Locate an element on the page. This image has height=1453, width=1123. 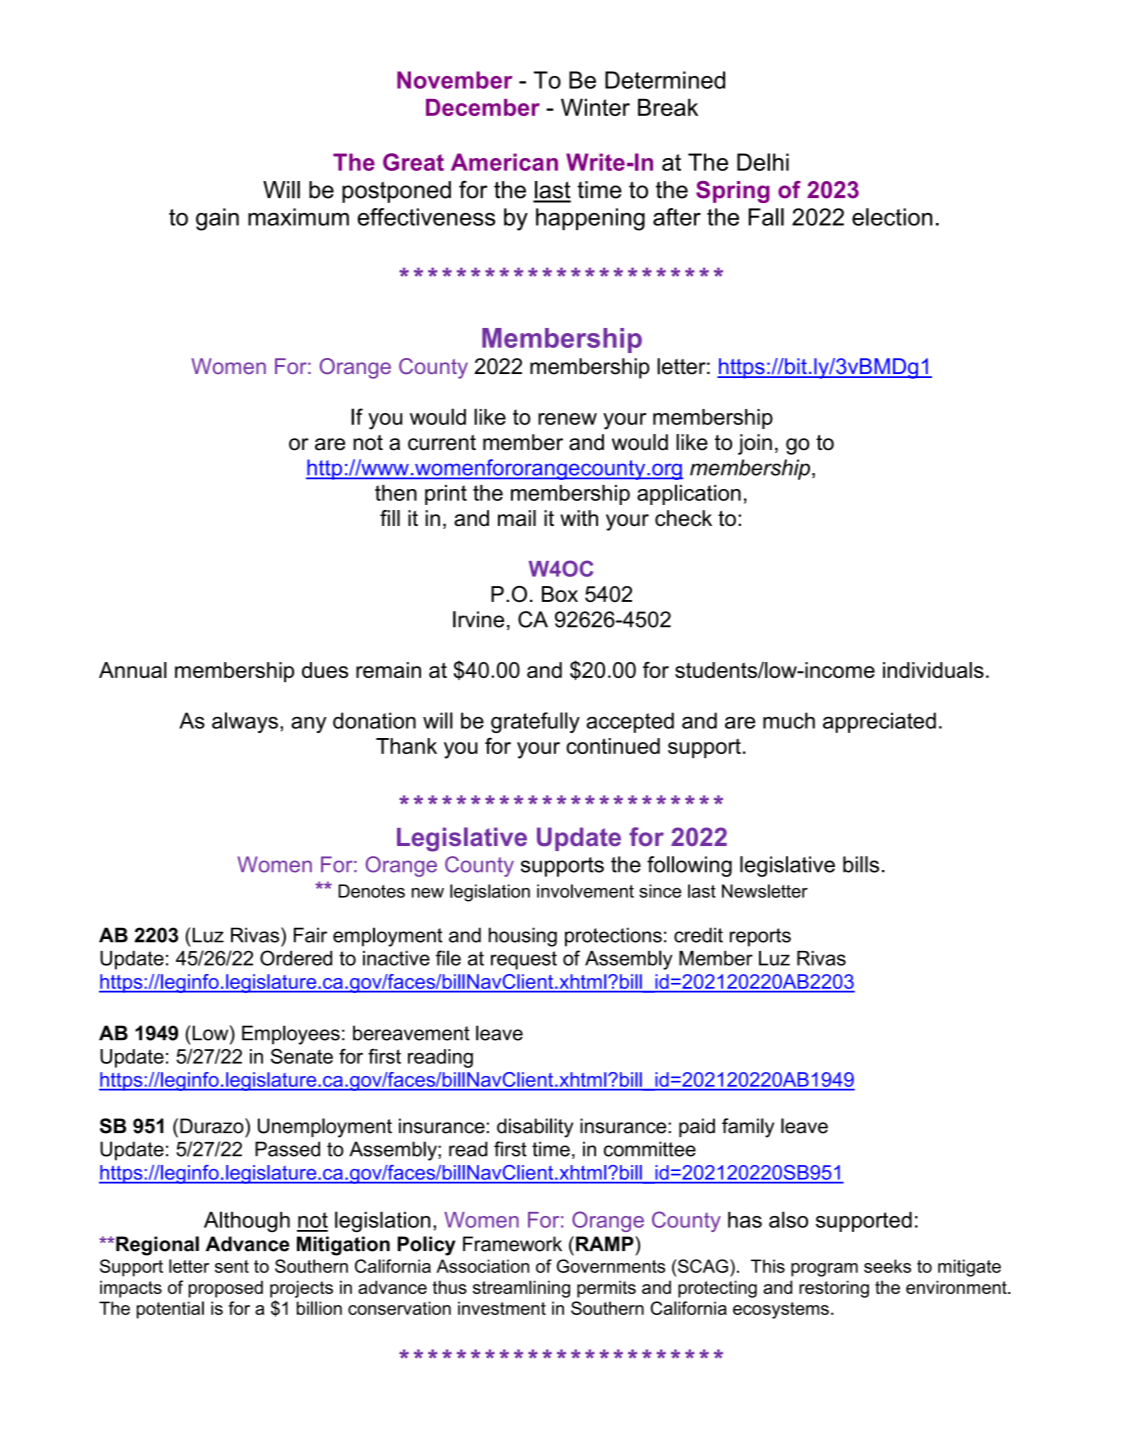
appreciated is located at coordinates (879, 722).
